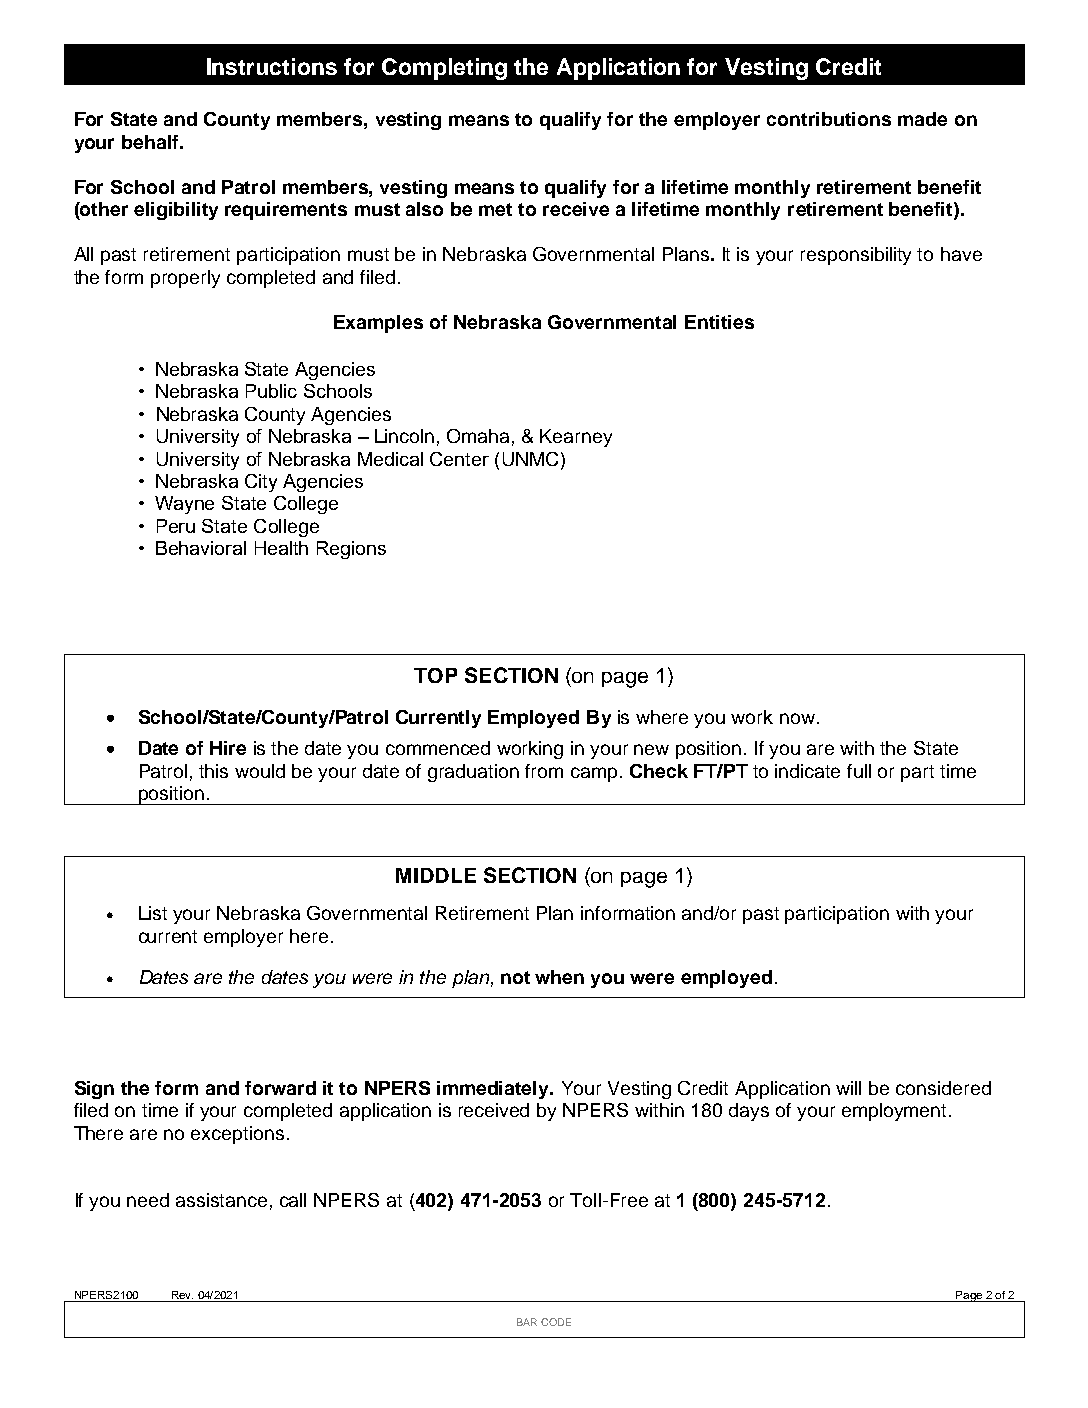 This screenshot has width=1088, height=1408. Describe the element at coordinates (444, 69) in the screenshot. I see `Completing` at that location.
